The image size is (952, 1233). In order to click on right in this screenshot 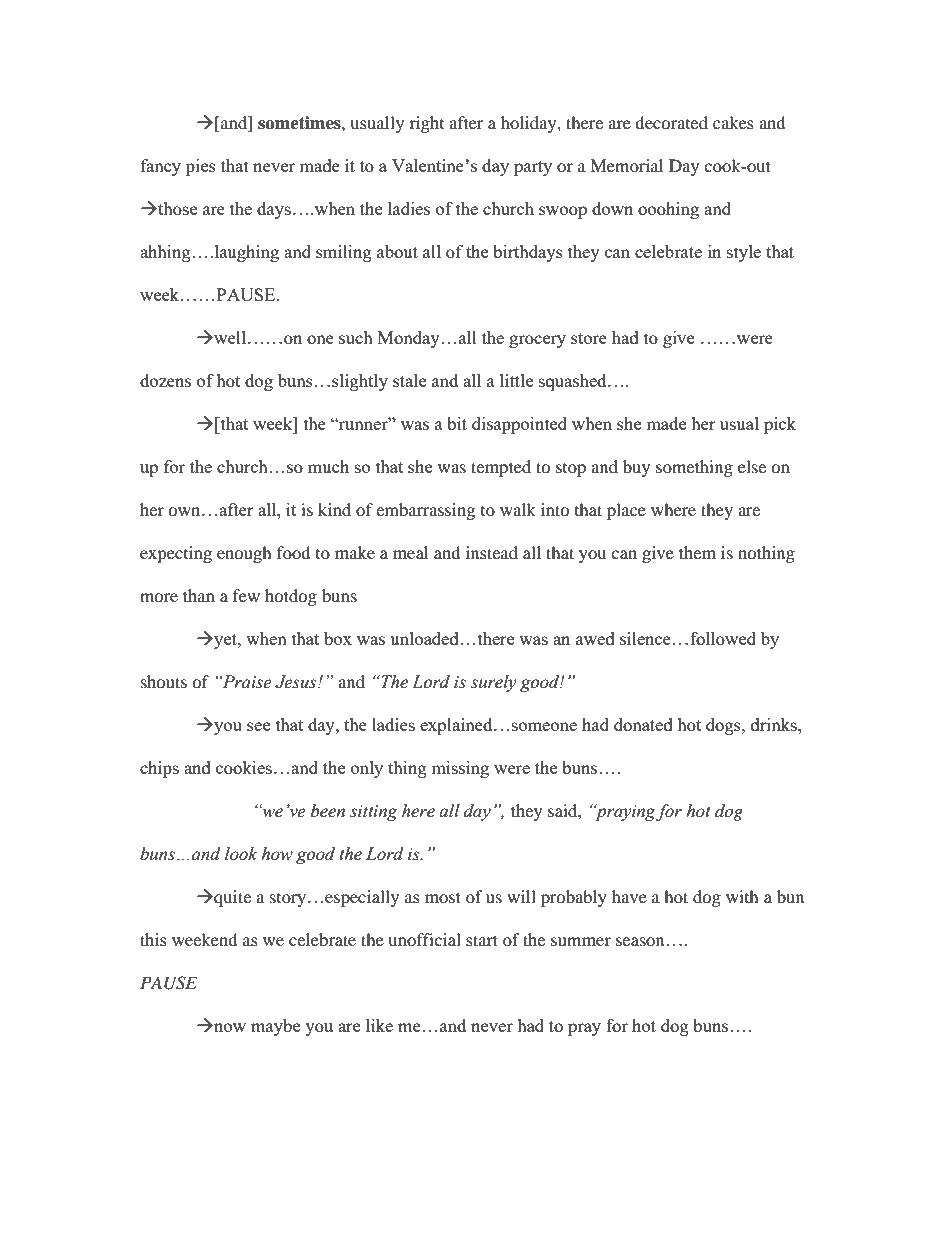, I will do `click(426, 124)`.
